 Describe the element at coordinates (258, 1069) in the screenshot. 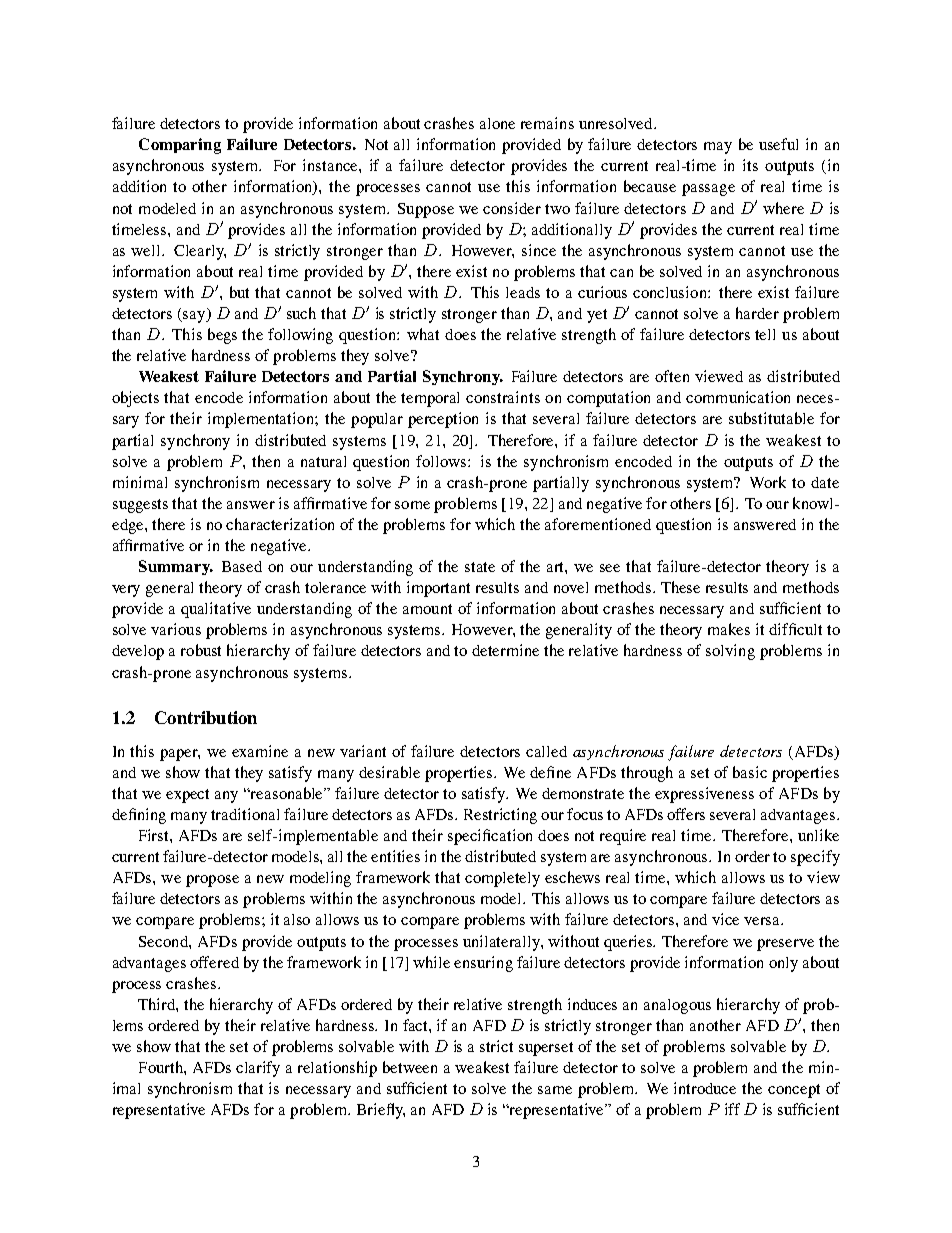

I see `clarify` at that location.
